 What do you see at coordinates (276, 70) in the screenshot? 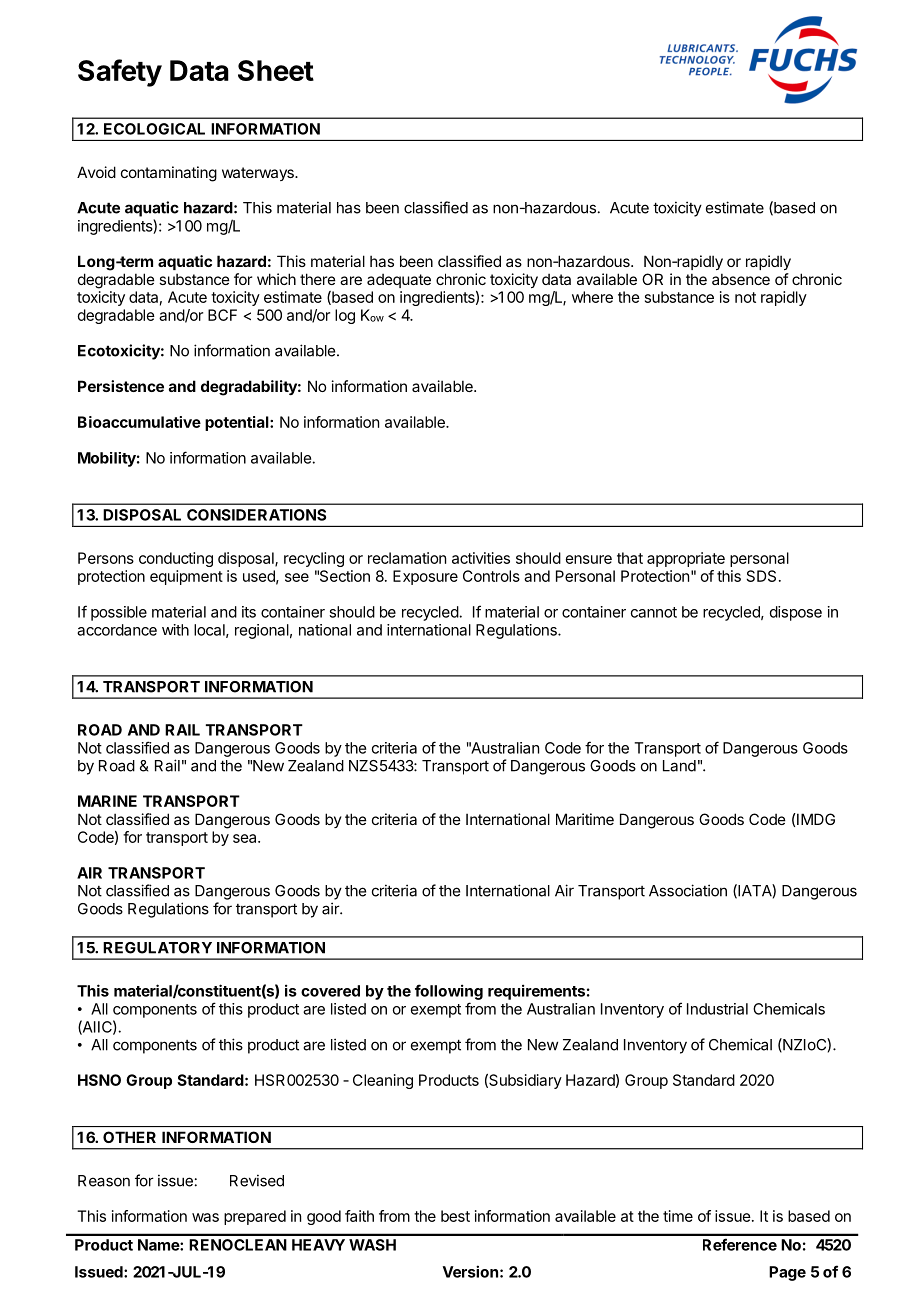
I see `Sheet` at bounding box center [276, 70].
